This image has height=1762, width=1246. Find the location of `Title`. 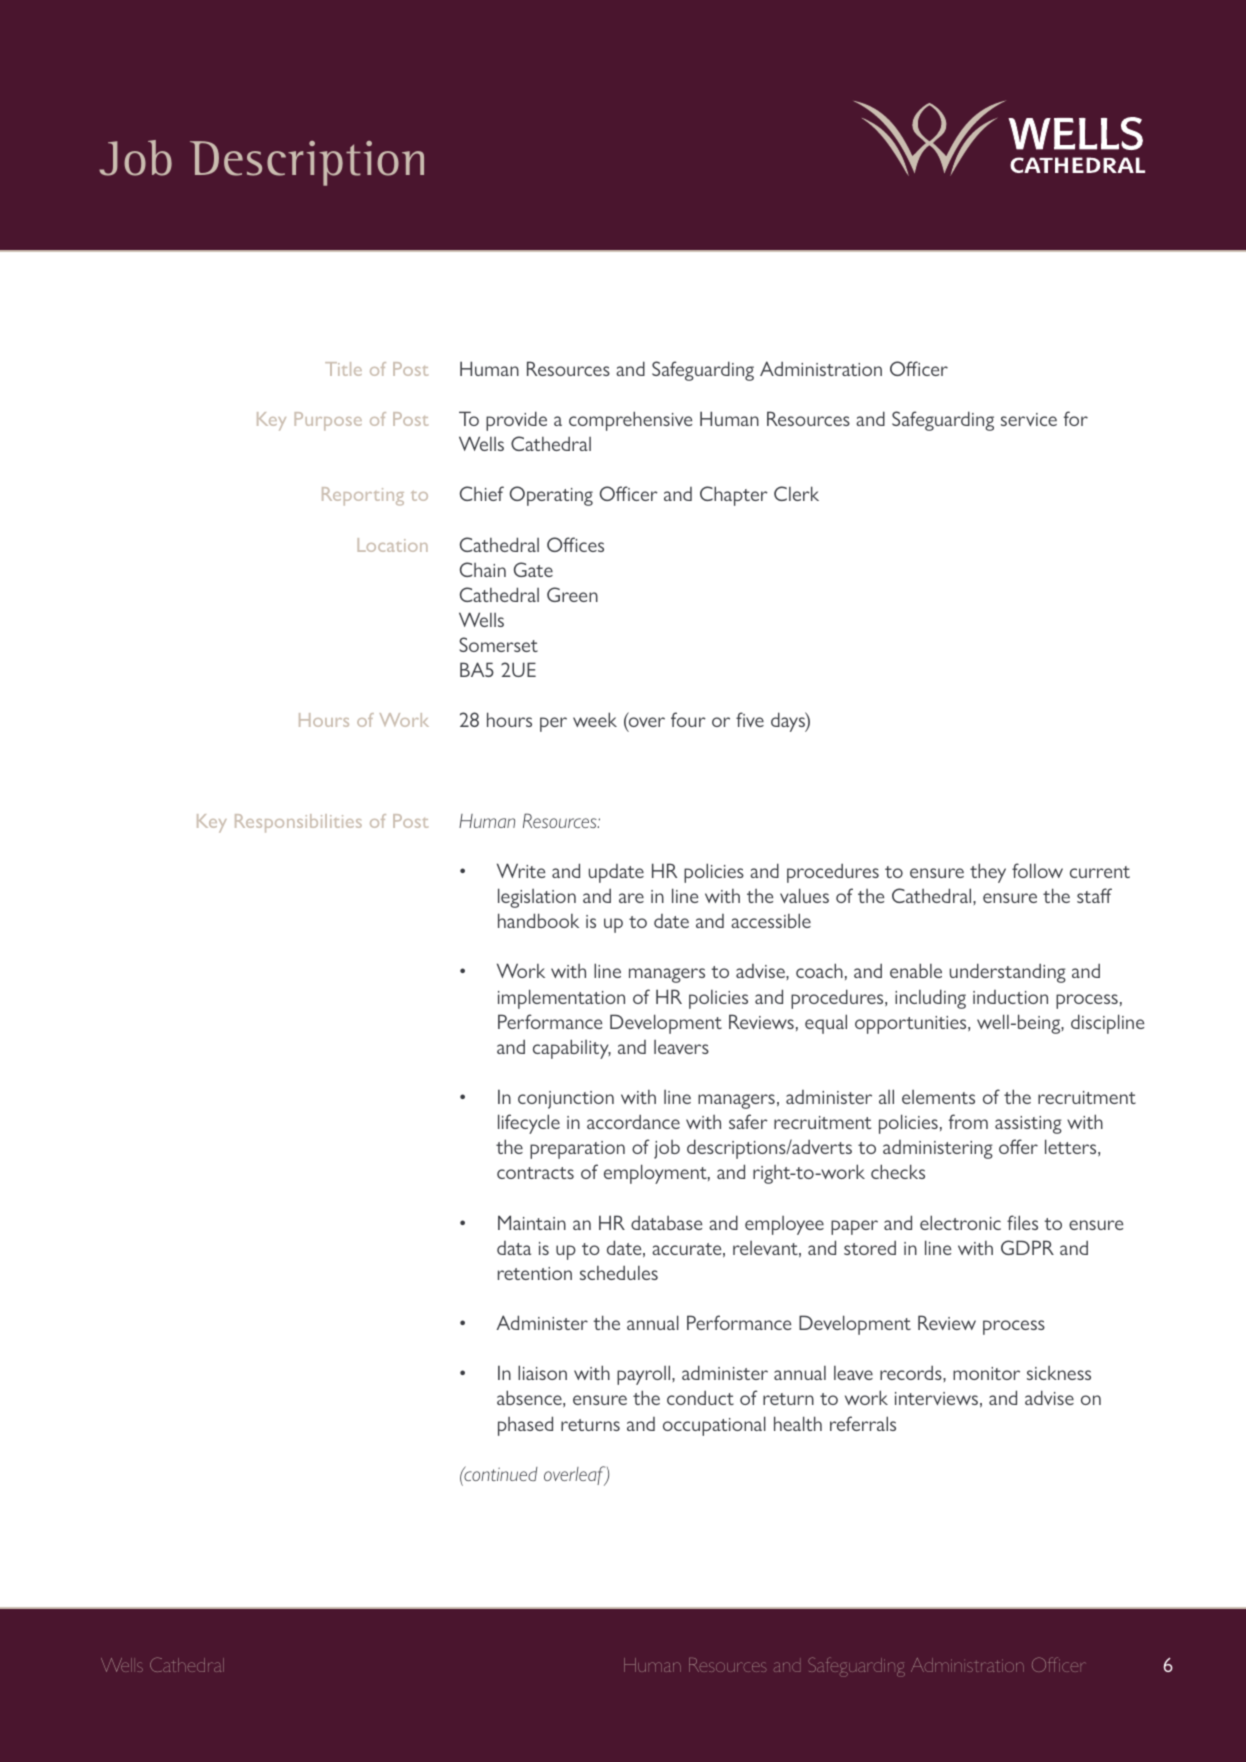

Title is located at coordinates (343, 369).
